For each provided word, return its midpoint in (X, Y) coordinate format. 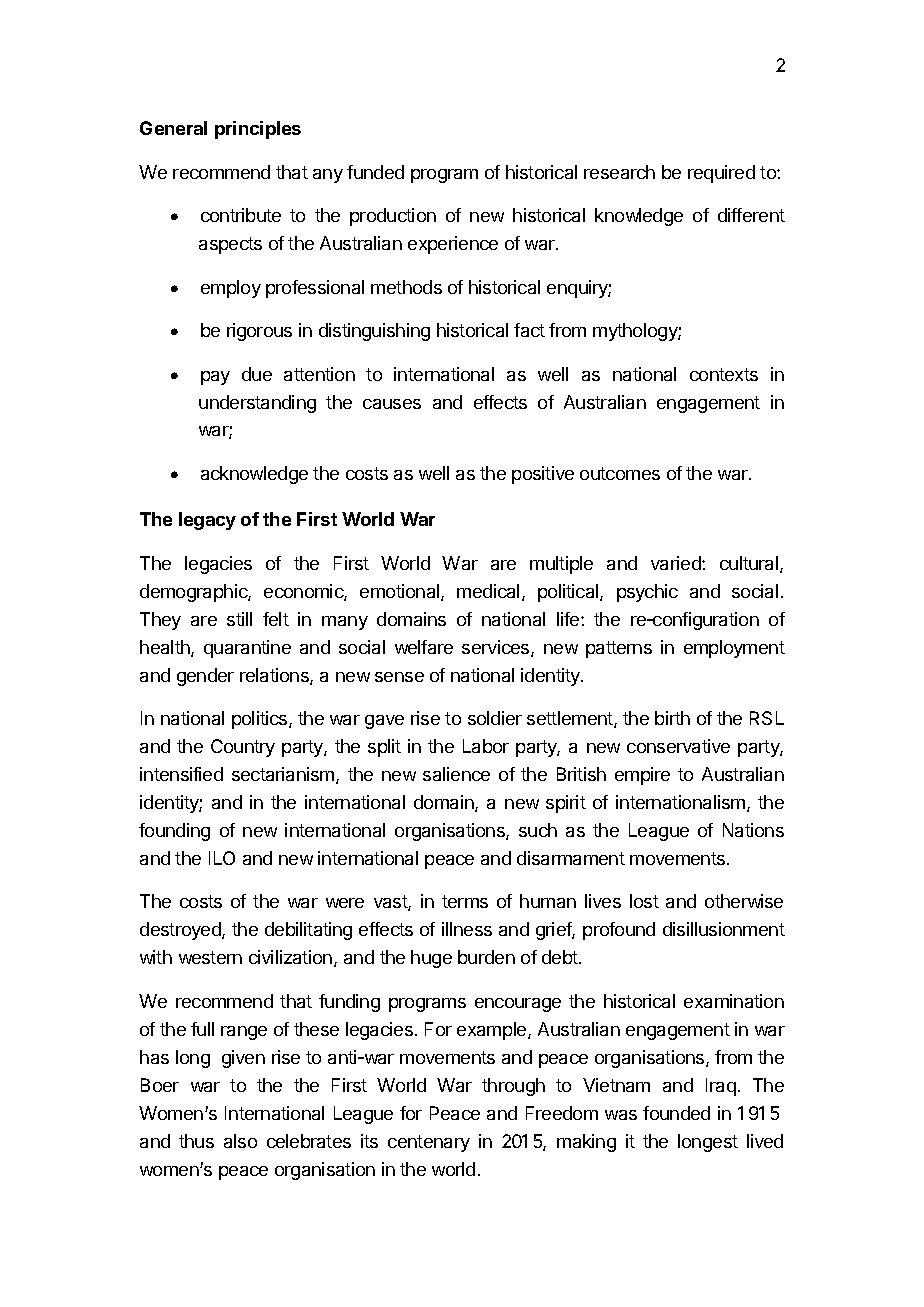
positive (543, 475)
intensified (181, 774)
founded (676, 1113)
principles (258, 130)
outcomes (620, 473)
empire (642, 776)
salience (456, 774)
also (240, 1141)
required (721, 174)
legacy (207, 521)
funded (375, 172)
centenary (429, 1143)
